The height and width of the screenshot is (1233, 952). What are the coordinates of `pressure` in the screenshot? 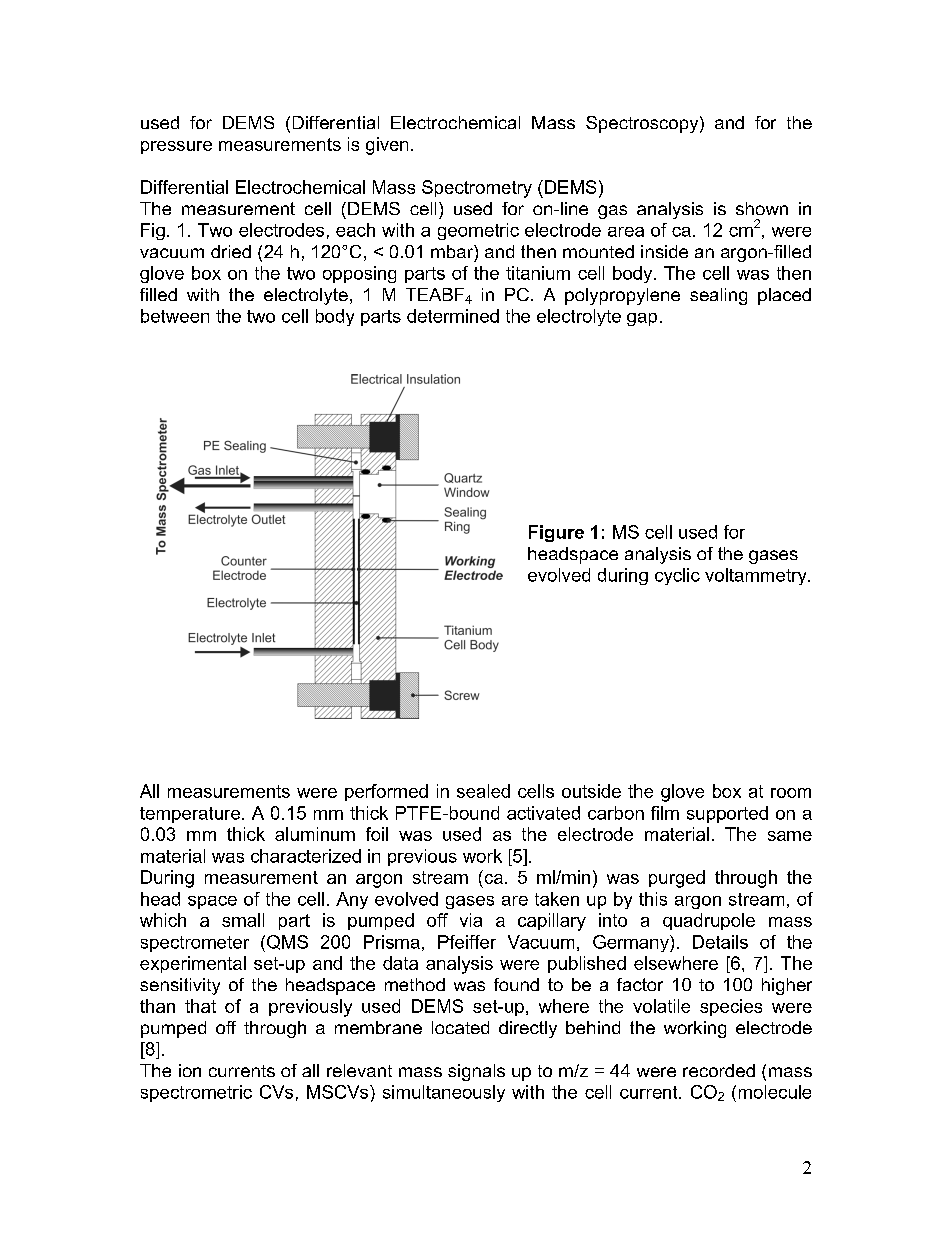 It's located at (176, 147).
